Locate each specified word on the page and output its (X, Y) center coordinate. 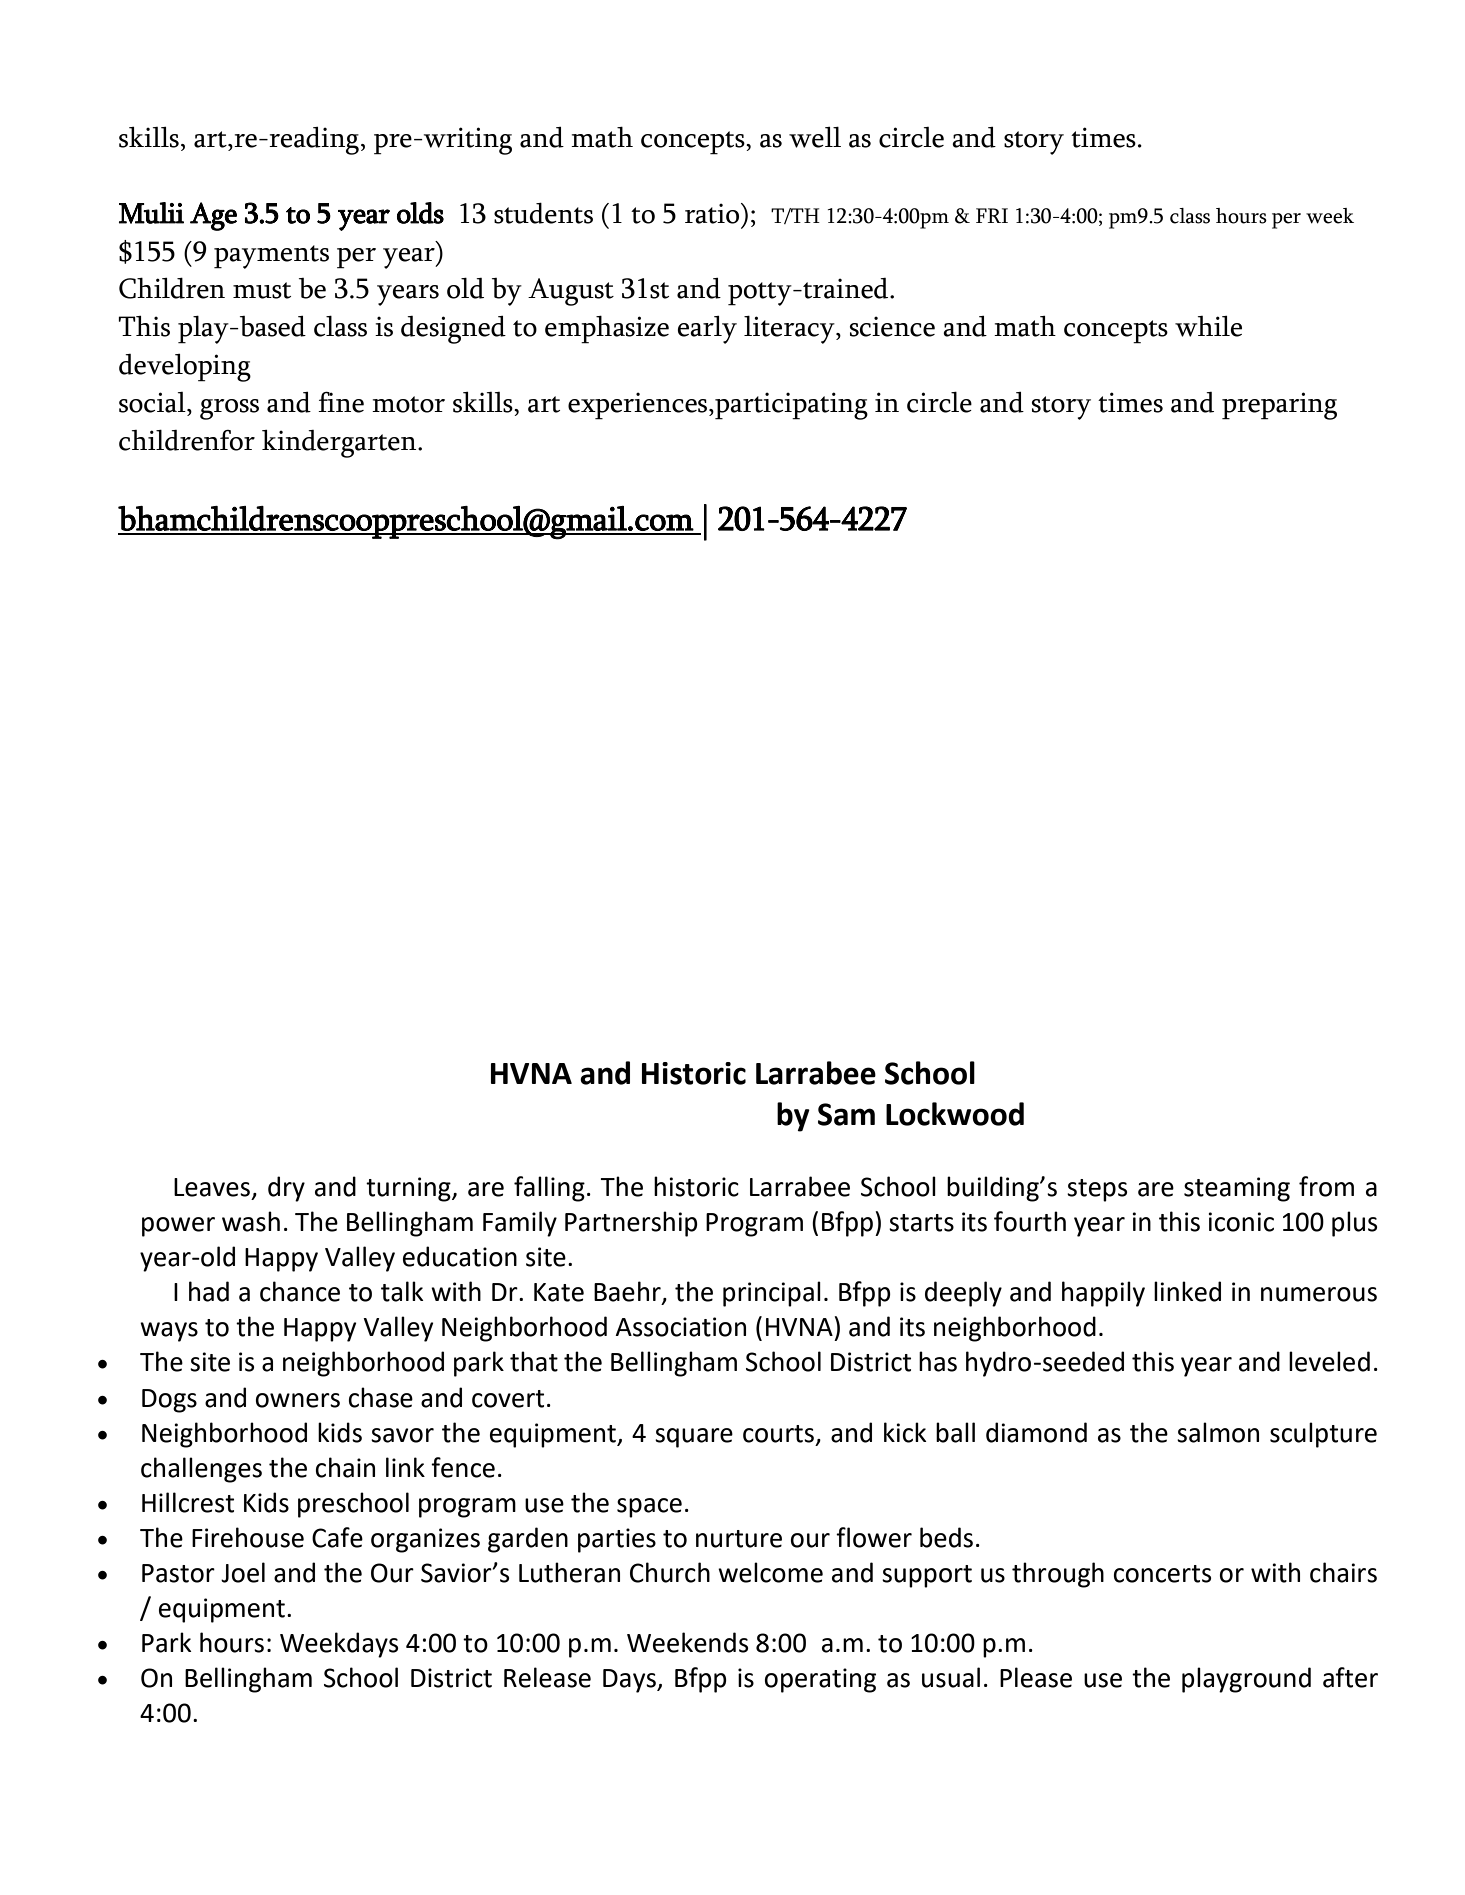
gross (229, 409)
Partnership (631, 1224)
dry (286, 1189)
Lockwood (955, 1114)
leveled (1329, 1361)
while (1208, 326)
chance (300, 1291)
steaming (1237, 1189)
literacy (790, 329)
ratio (713, 213)
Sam (846, 1114)
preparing (1279, 406)
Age (213, 216)
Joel (243, 1572)
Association (680, 1327)
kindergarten (340, 444)
